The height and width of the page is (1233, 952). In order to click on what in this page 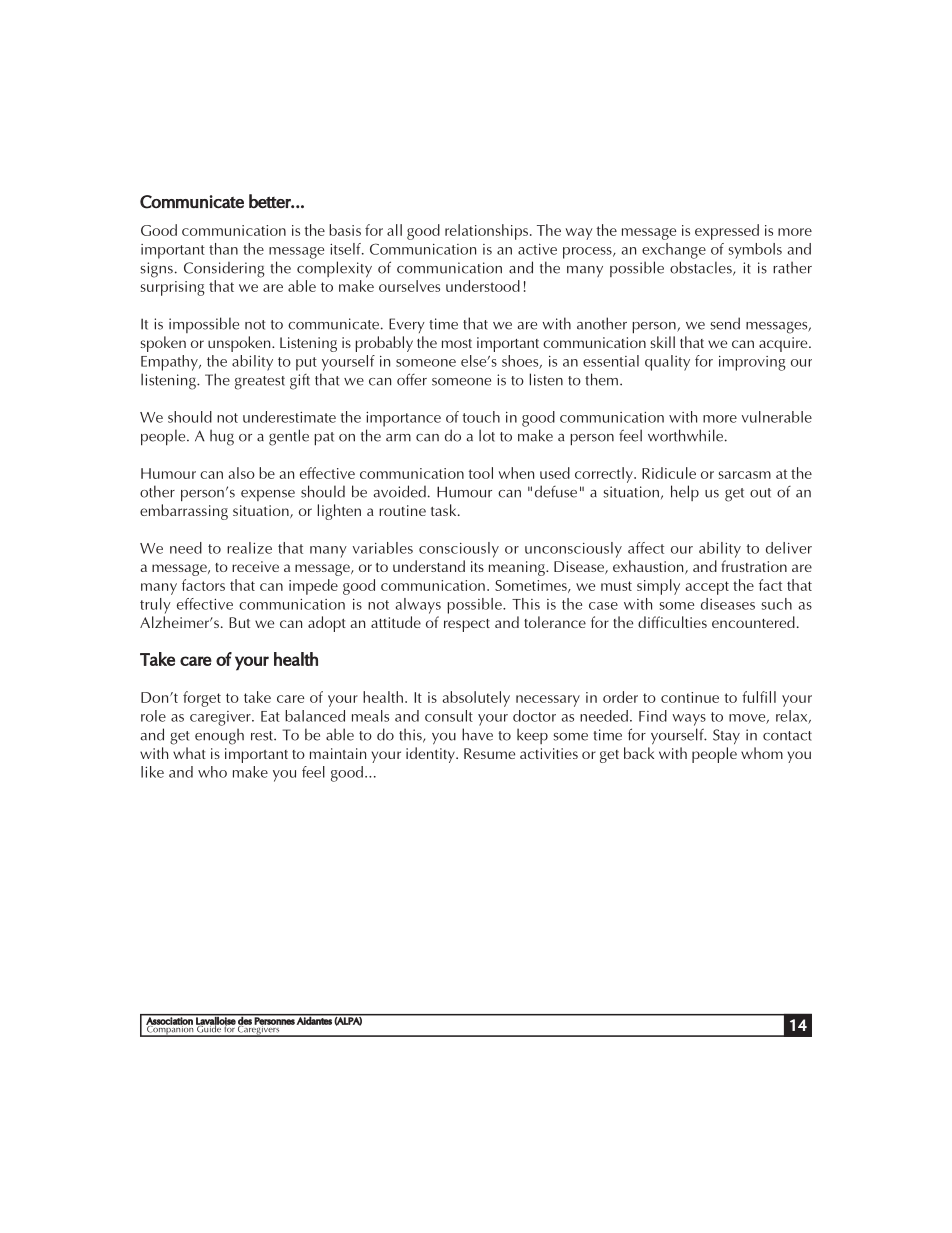, I will do `click(189, 753)`.
